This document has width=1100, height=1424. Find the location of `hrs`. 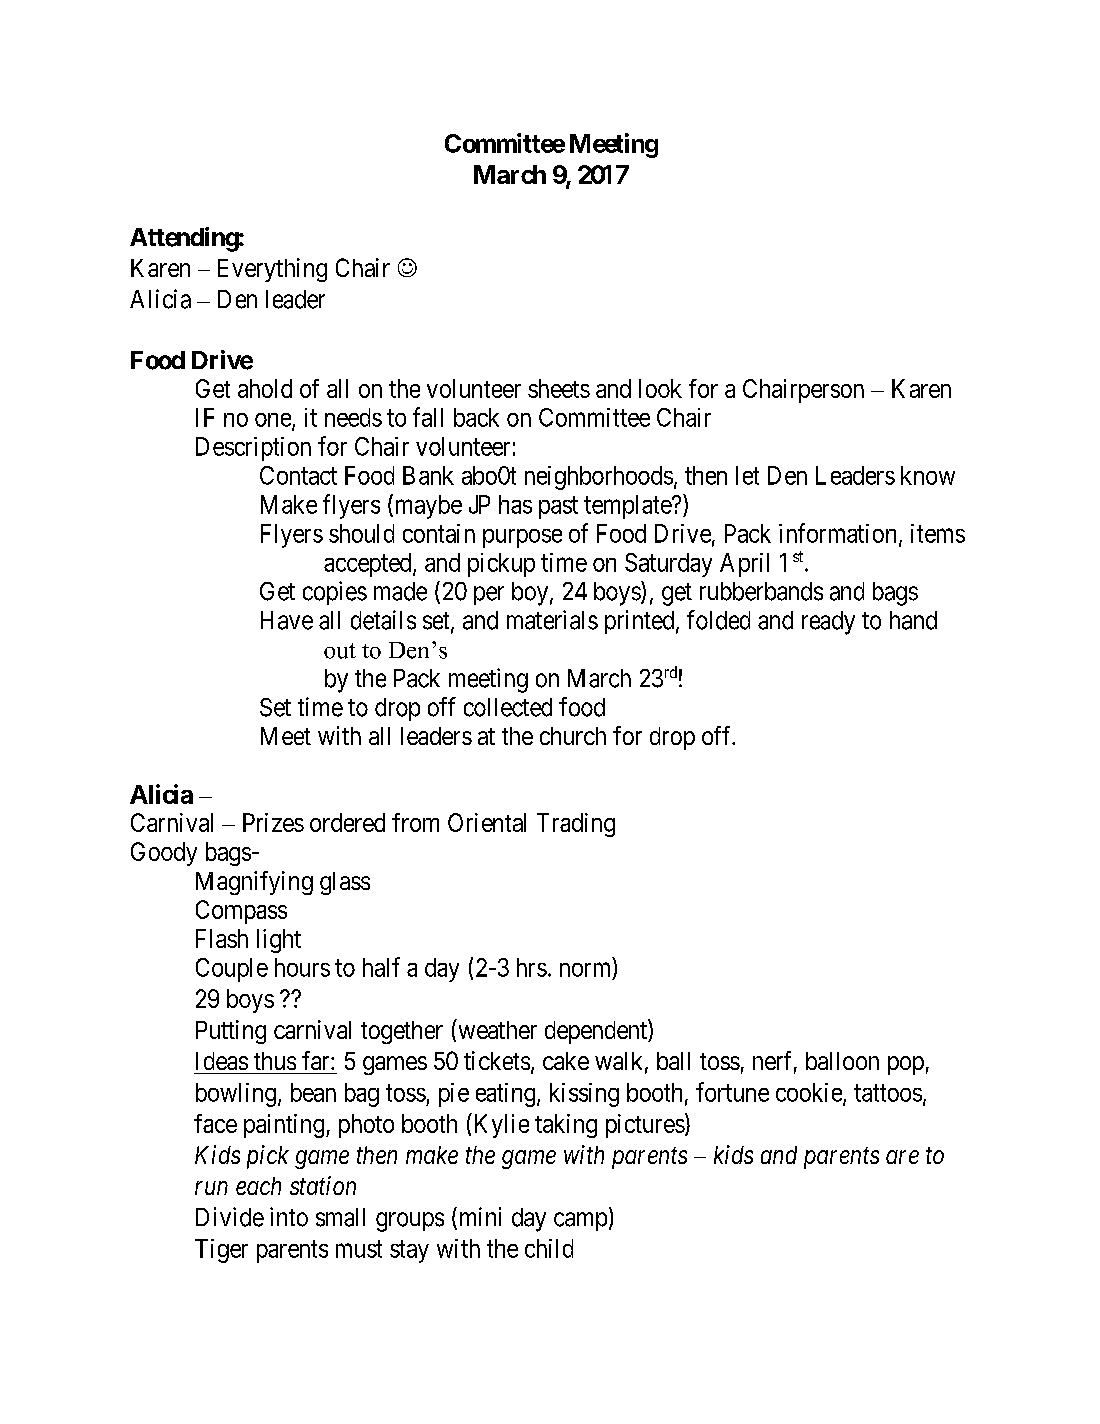

hrs is located at coordinates (532, 967).
